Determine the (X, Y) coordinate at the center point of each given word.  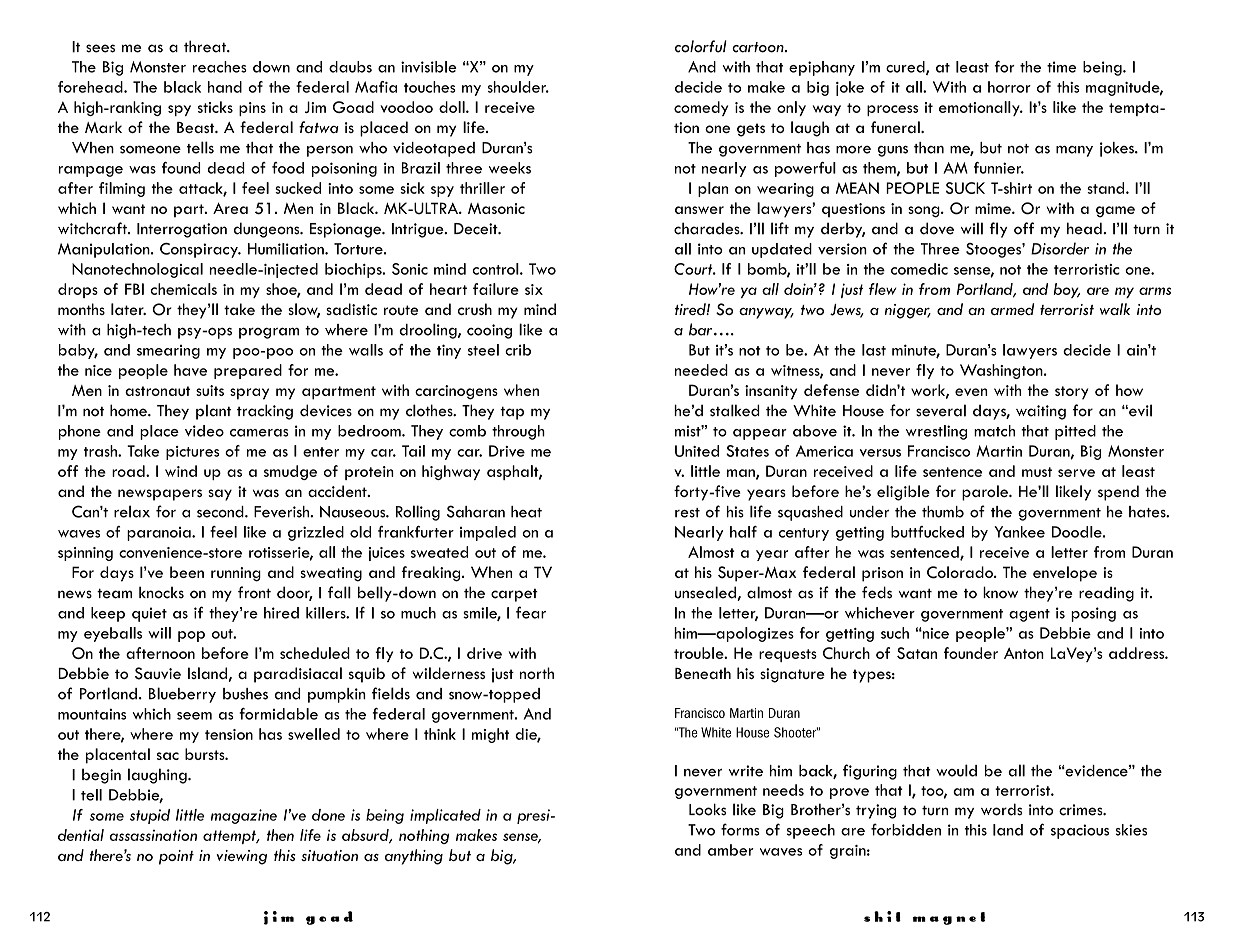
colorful (701, 46)
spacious (1080, 831)
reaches (220, 67)
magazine (244, 816)
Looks (707, 809)
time (1061, 67)
